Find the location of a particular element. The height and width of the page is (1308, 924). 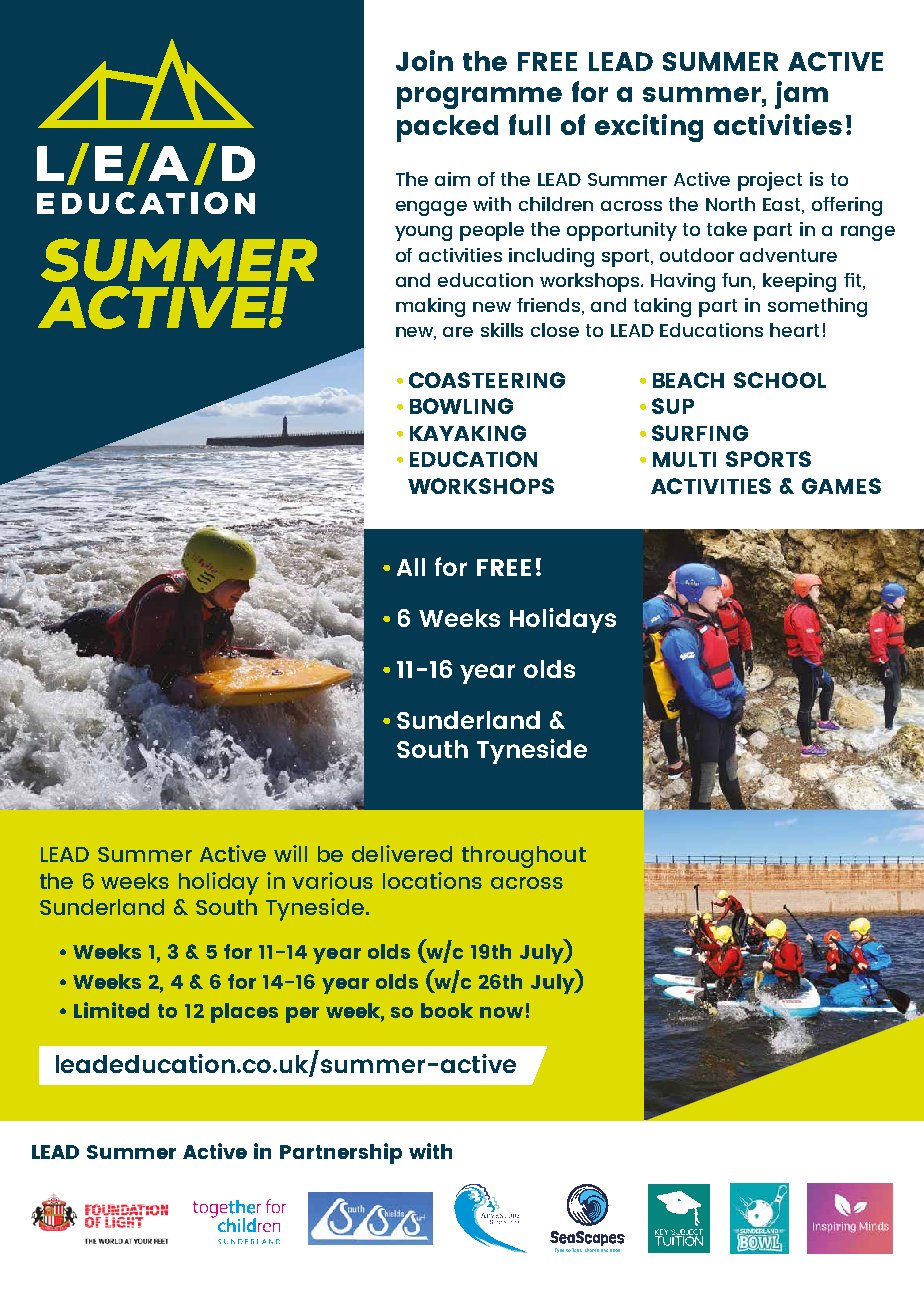

skills is located at coordinates (502, 330).
